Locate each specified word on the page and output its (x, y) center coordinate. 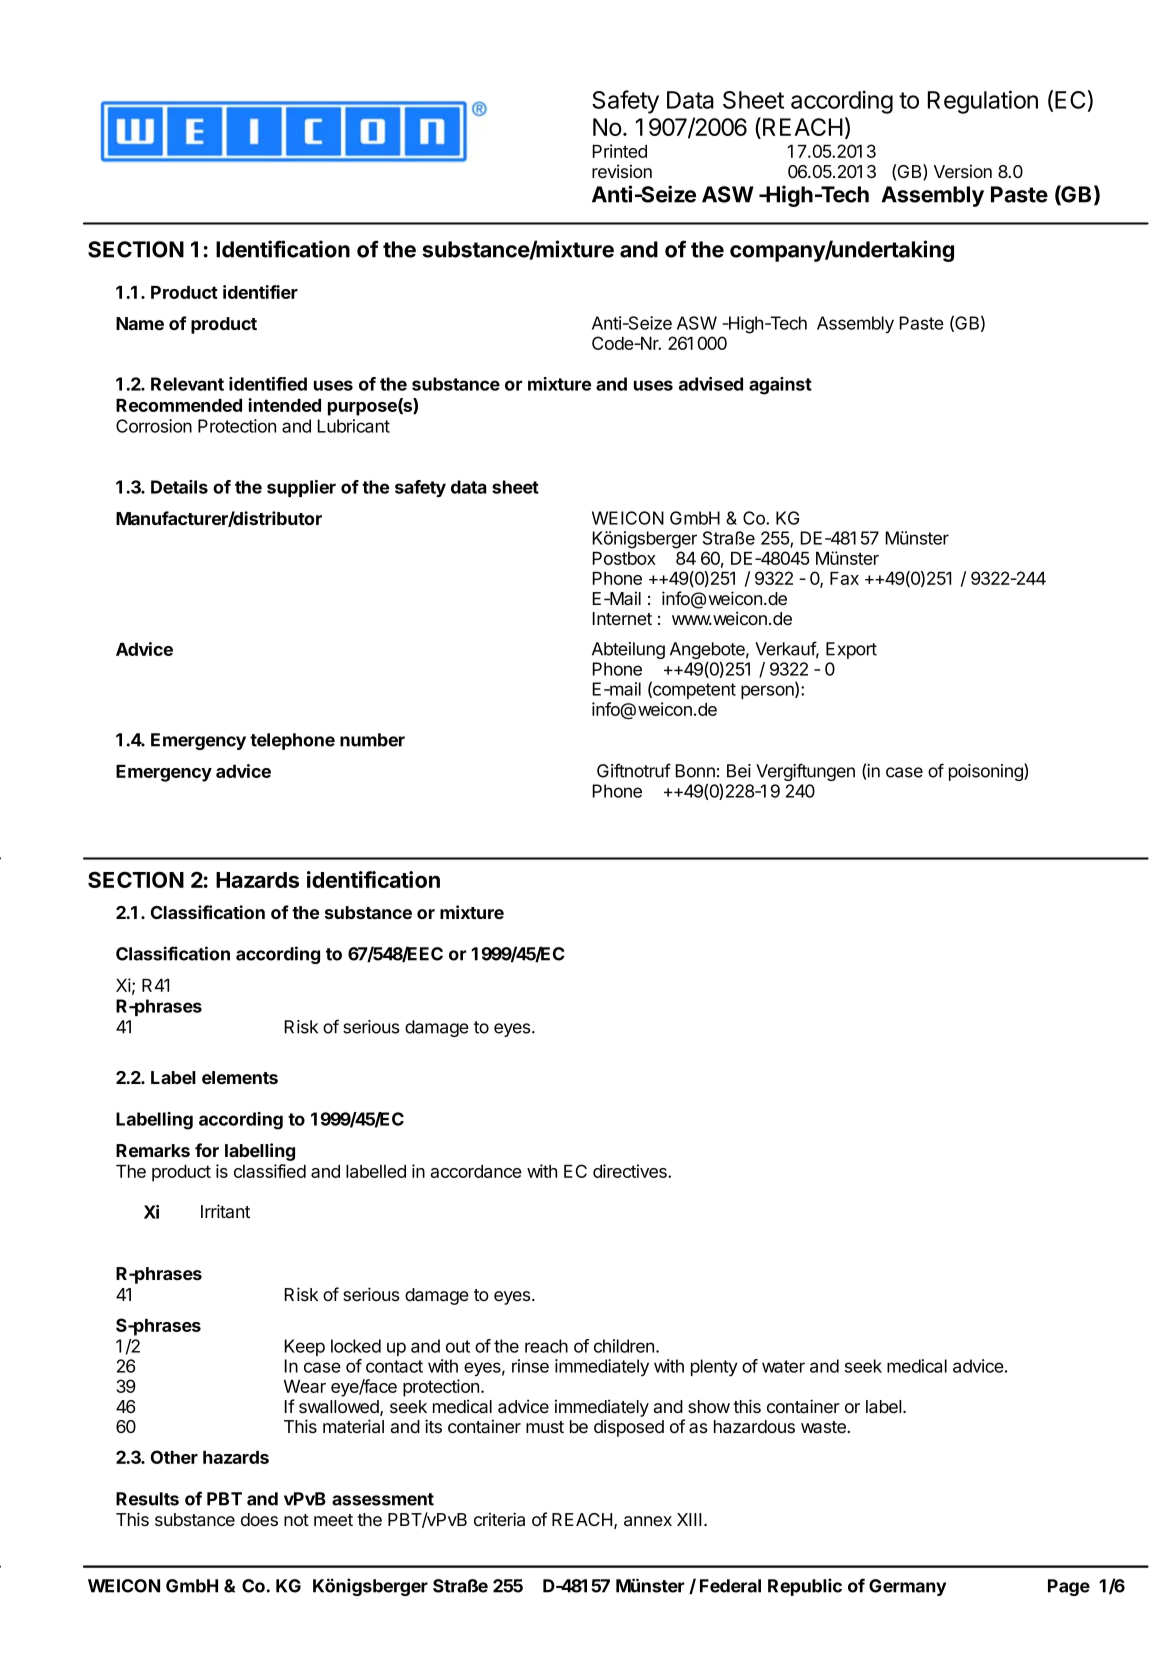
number (372, 740)
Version (963, 171)
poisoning (987, 772)
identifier (260, 292)
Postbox (624, 558)
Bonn (695, 771)
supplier (301, 488)
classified (270, 1171)
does (259, 1519)
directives (631, 1171)
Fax (844, 578)
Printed (620, 151)
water (783, 1366)
